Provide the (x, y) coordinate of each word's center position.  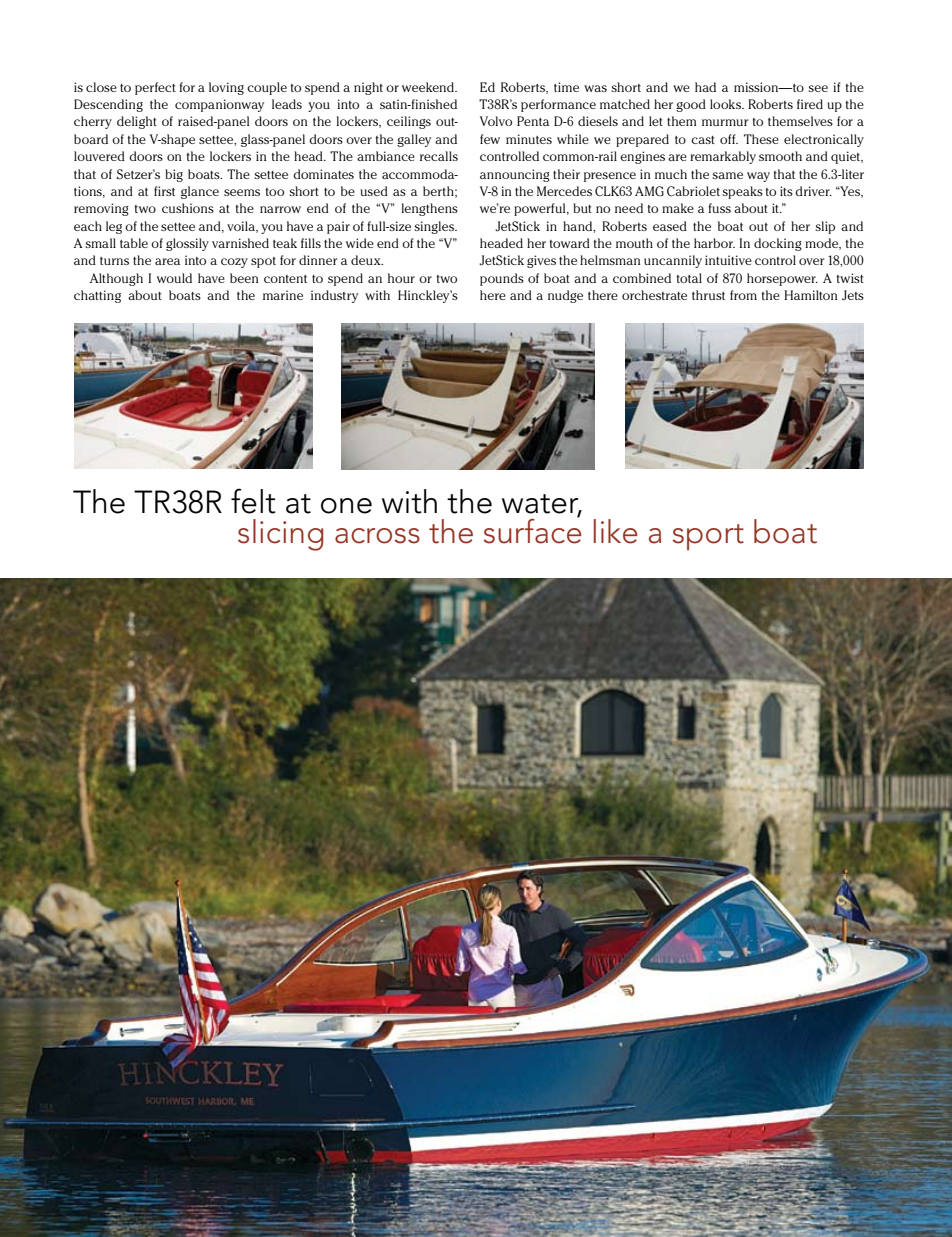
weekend (429, 87)
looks (726, 104)
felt (253, 501)
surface (532, 530)
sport (708, 537)
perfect (155, 88)
